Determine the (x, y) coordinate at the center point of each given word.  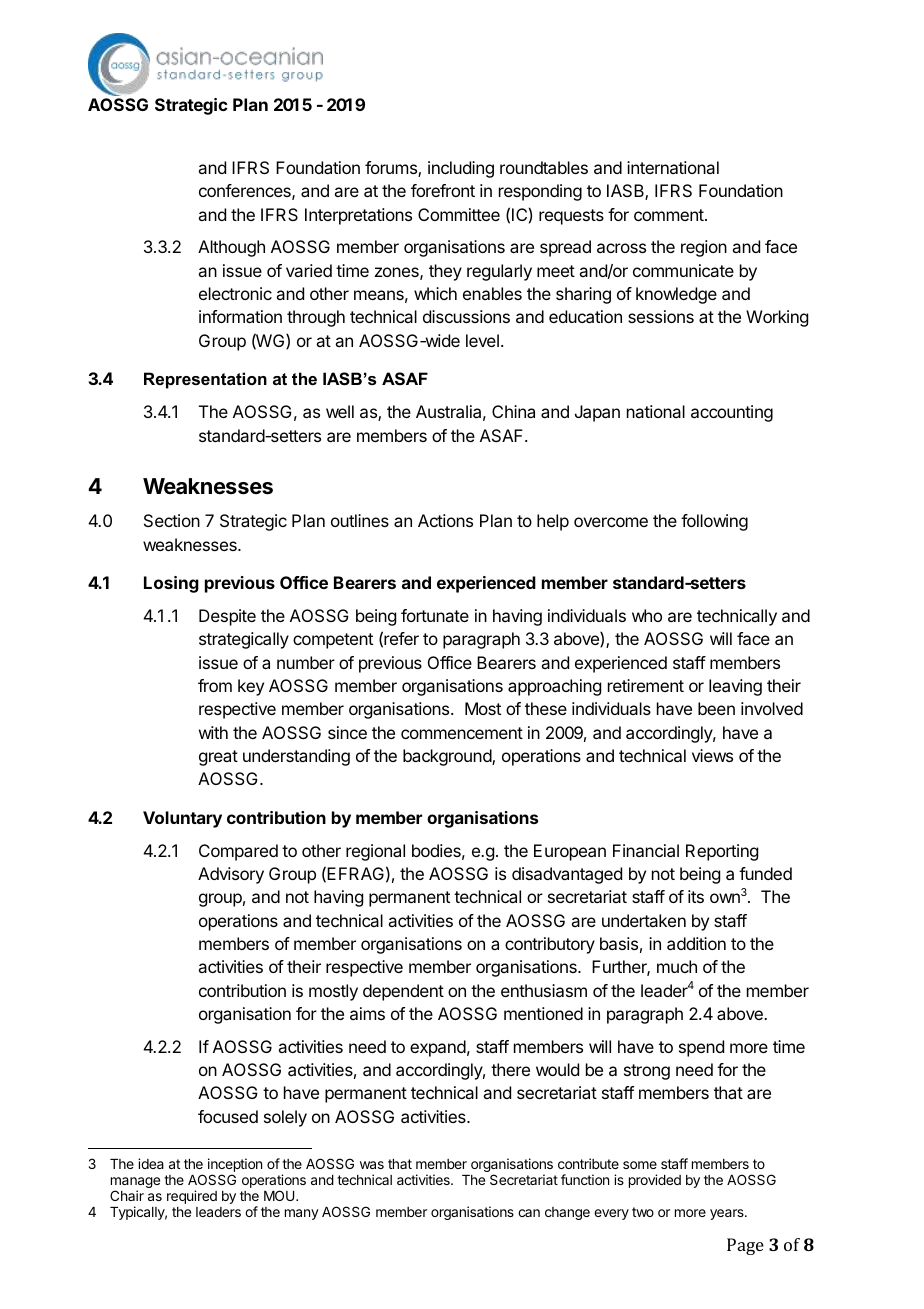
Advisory (231, 875)
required (192, 1197)
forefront (443, 190)
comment (670, 215)
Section (172, 520)
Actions (445, 520)
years (728, 1214)
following (714, 522)
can (529, 1213)
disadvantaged (567, 875)
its (696, 896)
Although (231, 248)
